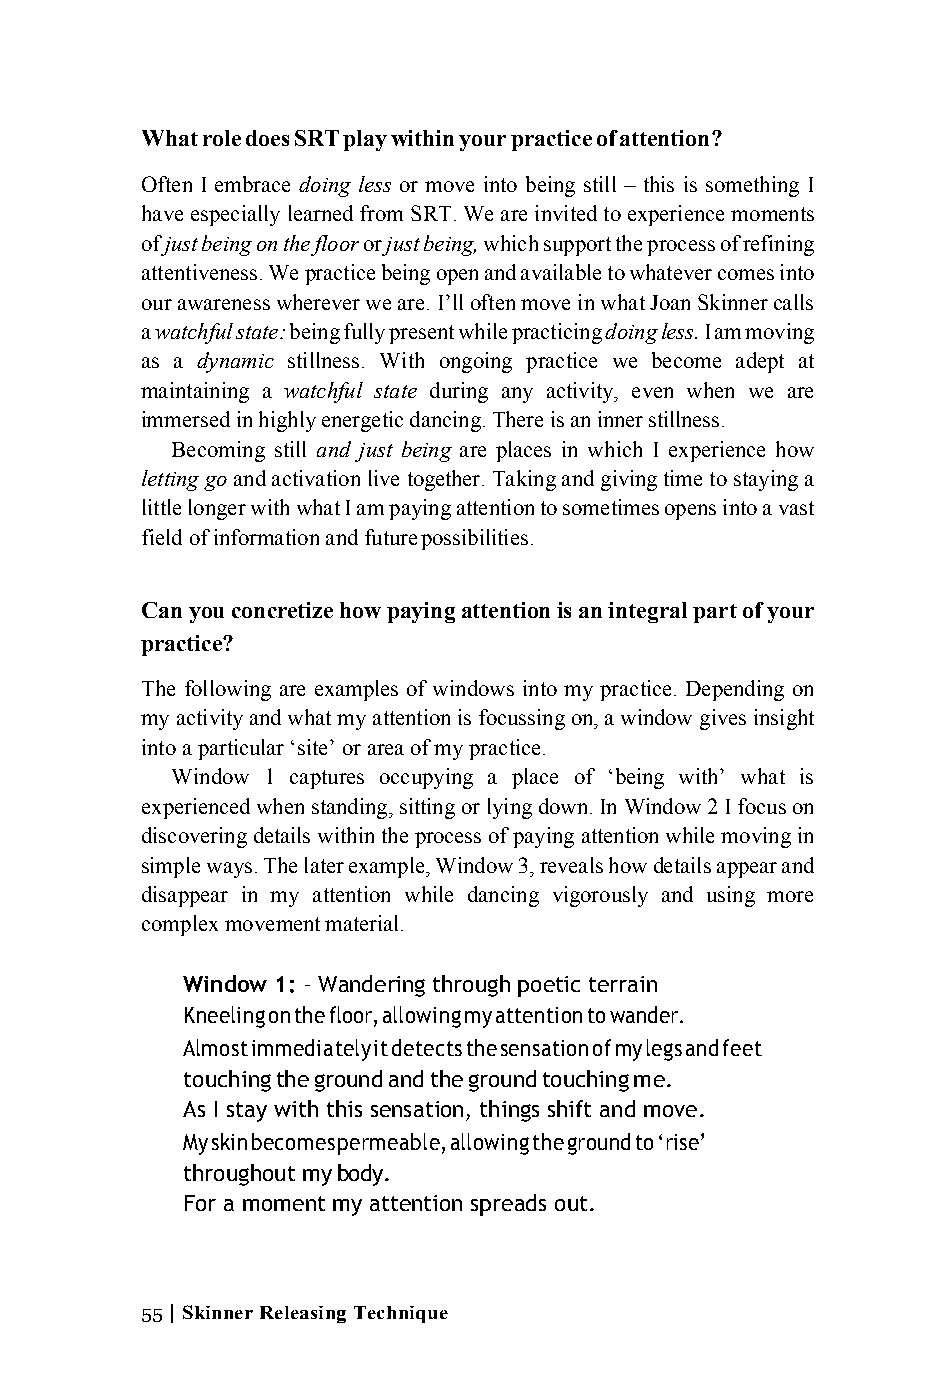  I want to click on Kneeling, so click(225, 1017).
